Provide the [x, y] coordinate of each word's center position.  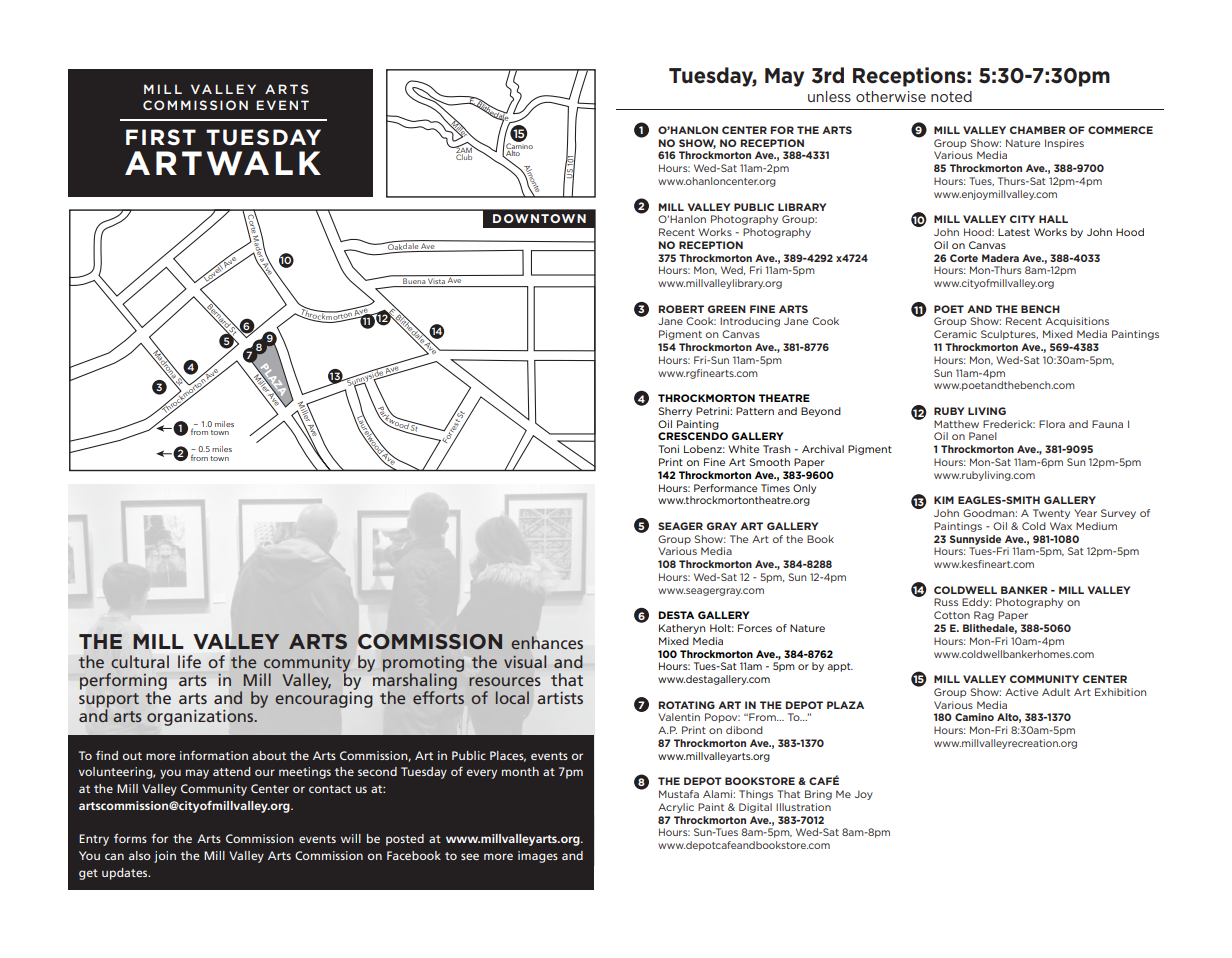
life [189, 661]
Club [464, 155]
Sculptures [1009, 335]
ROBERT [681, 309]
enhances [547, 643]
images [538, 857]
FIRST [161, 137]
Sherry [675, 412]
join [165, 857]
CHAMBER [1037, 130]
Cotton [952, 615]
